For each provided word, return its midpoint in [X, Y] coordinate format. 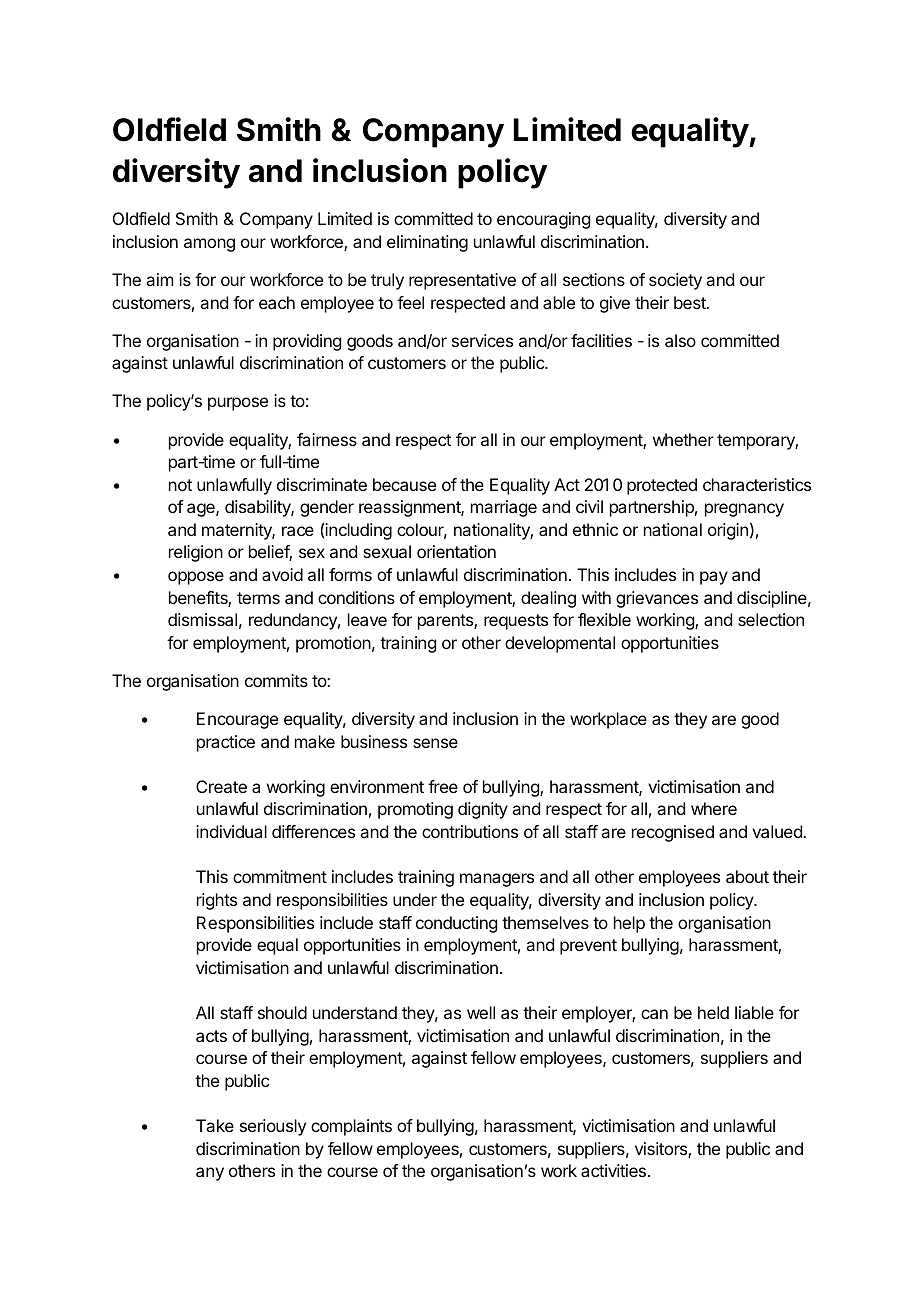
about [747, 876]
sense [435, 743]
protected [662, 486]
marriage [504, 508]
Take [215, 1125]
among [209, 245]
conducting [456, 924]
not [180, 485]
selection [771, 619]
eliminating [427, 243]
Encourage [237, 720]
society [675, 281]
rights [217, 901]
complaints [351, 1127]
